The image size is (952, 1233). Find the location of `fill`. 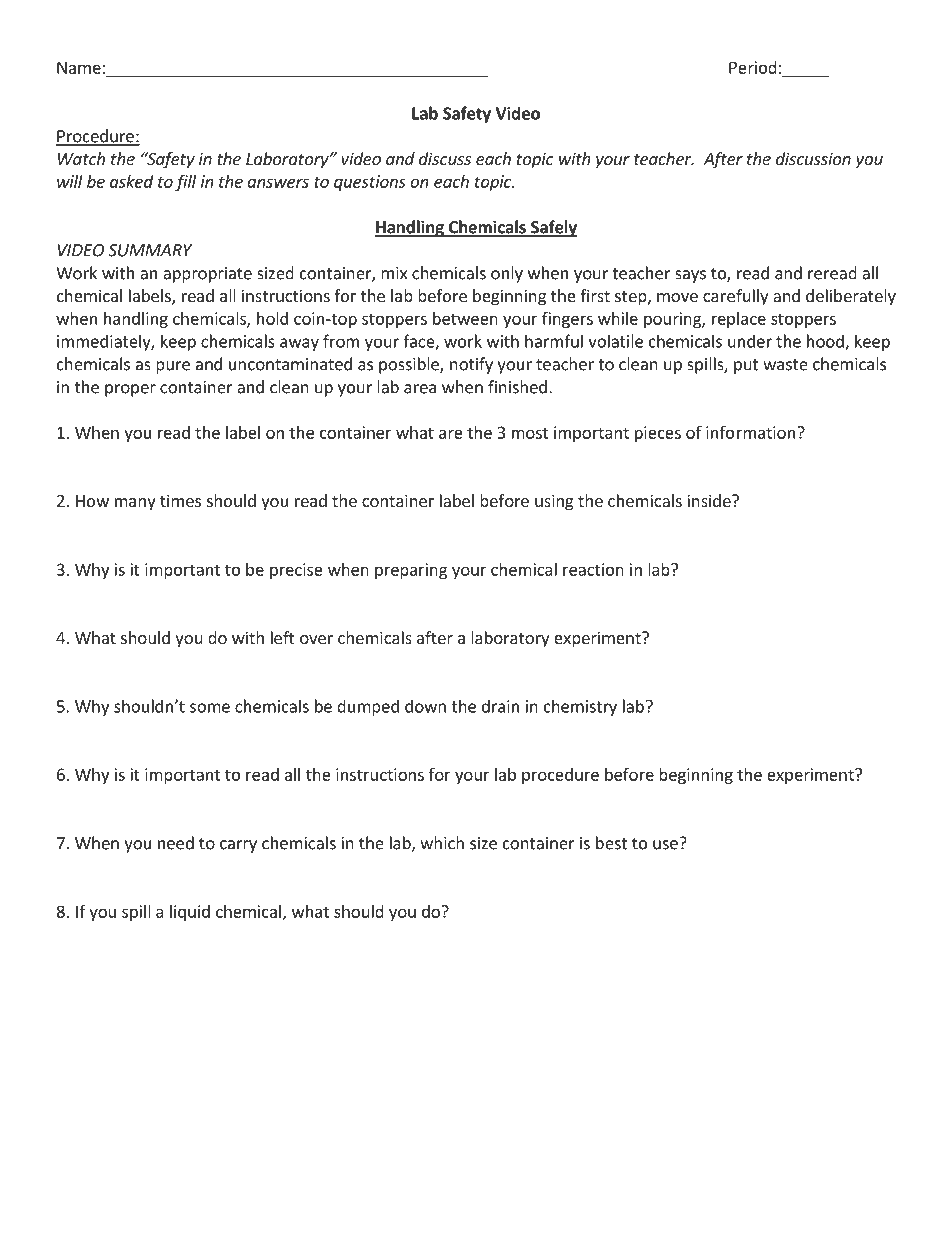

fill is located at coordinates (185, 182).
